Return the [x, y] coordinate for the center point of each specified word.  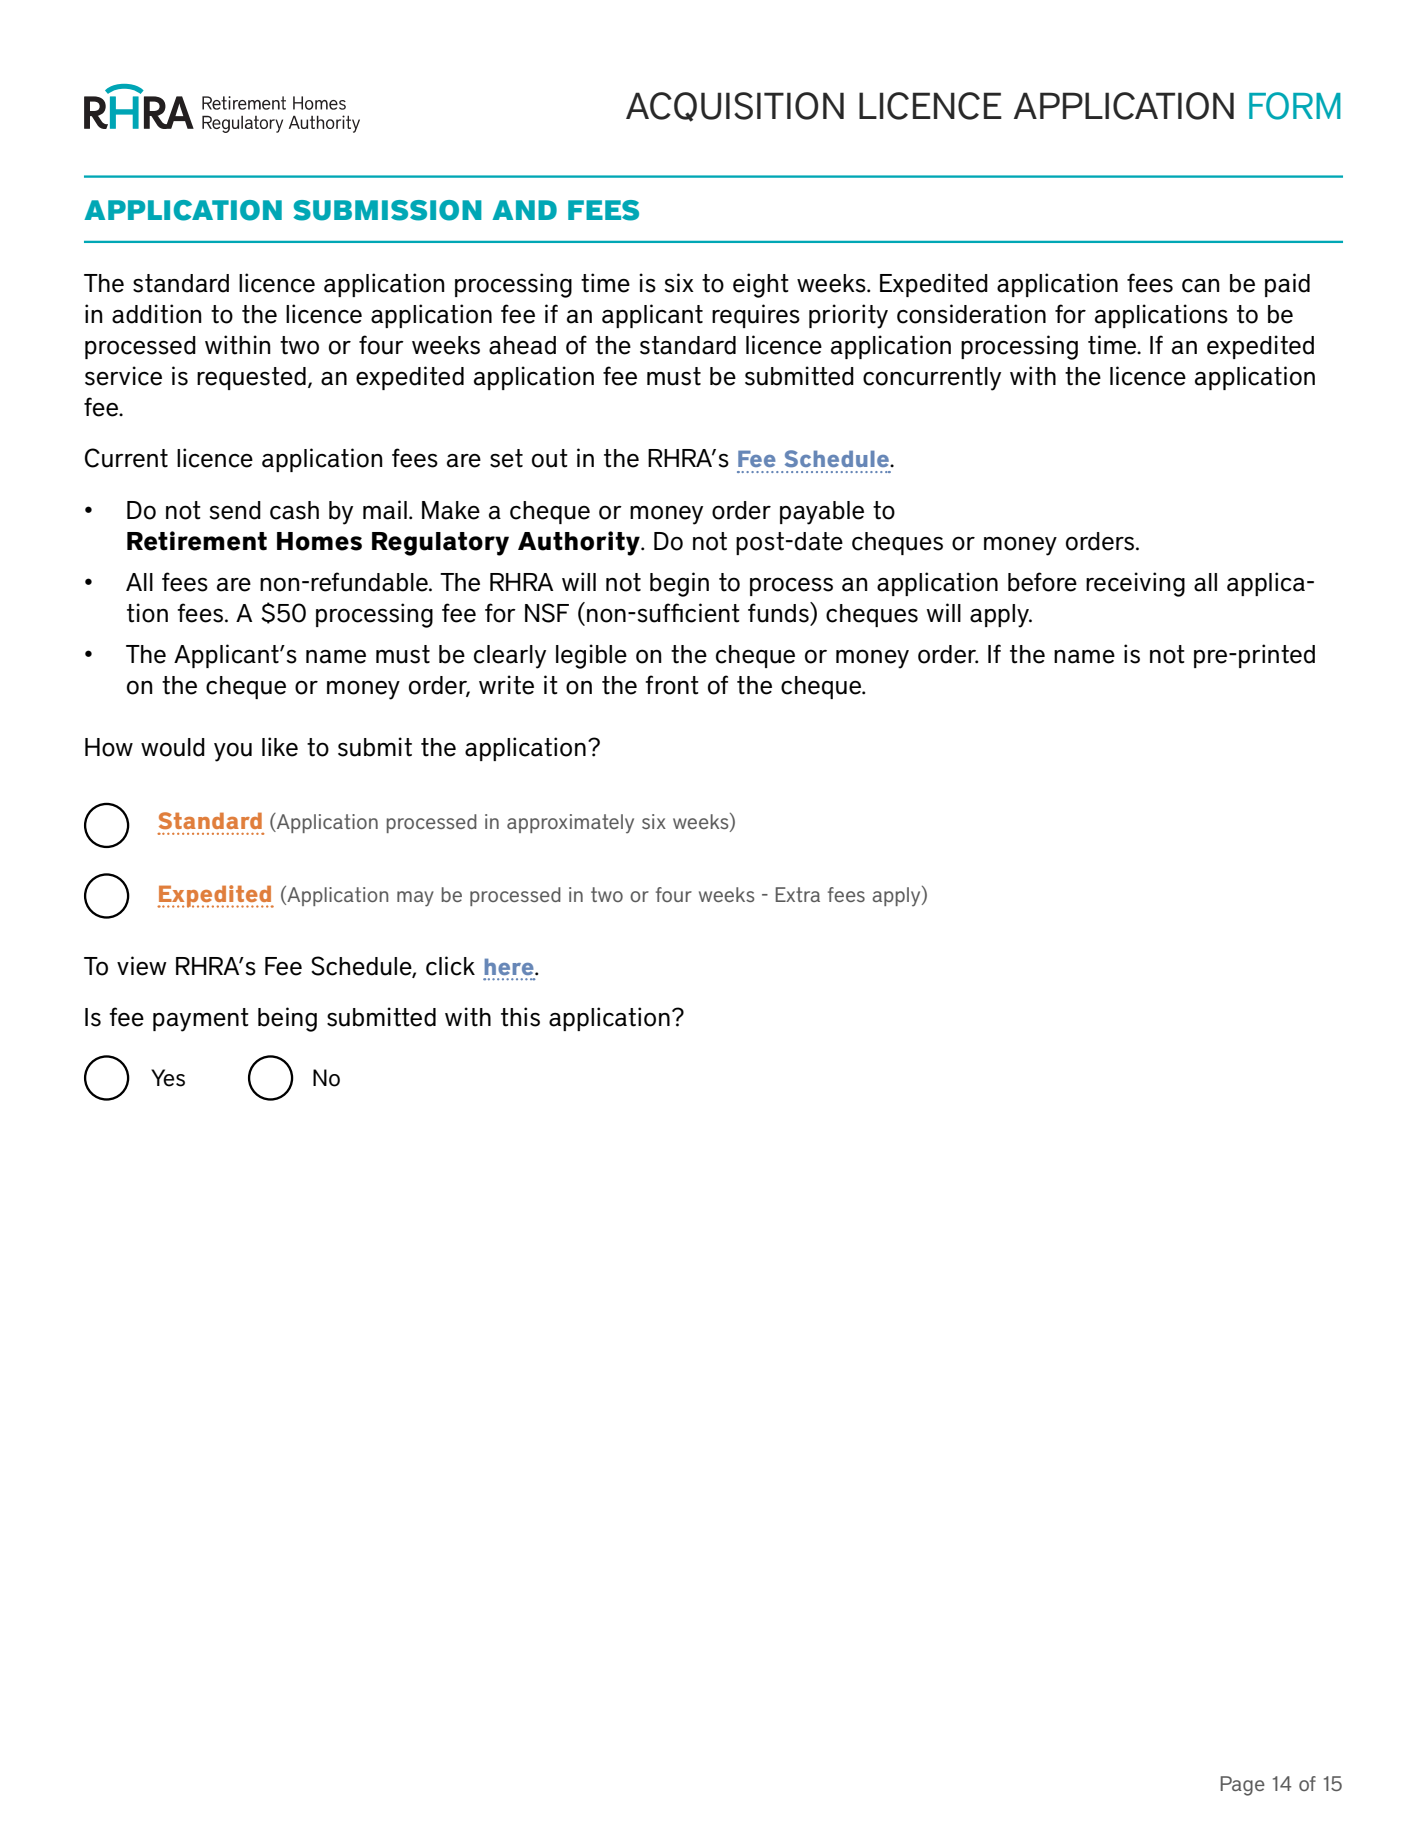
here [510, 966]
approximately [570, 823]
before [1042, 582]
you [233, 752]
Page [1243, 1786]
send [235, 510]
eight [761, 285]
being [287, 1019]
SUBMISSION [387, 210]
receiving [1135, 584]
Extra [798, 894]
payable [822, 513]
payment [201, 1020]
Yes [168, 1078]
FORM [1295, 106]
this [520, 1017]
